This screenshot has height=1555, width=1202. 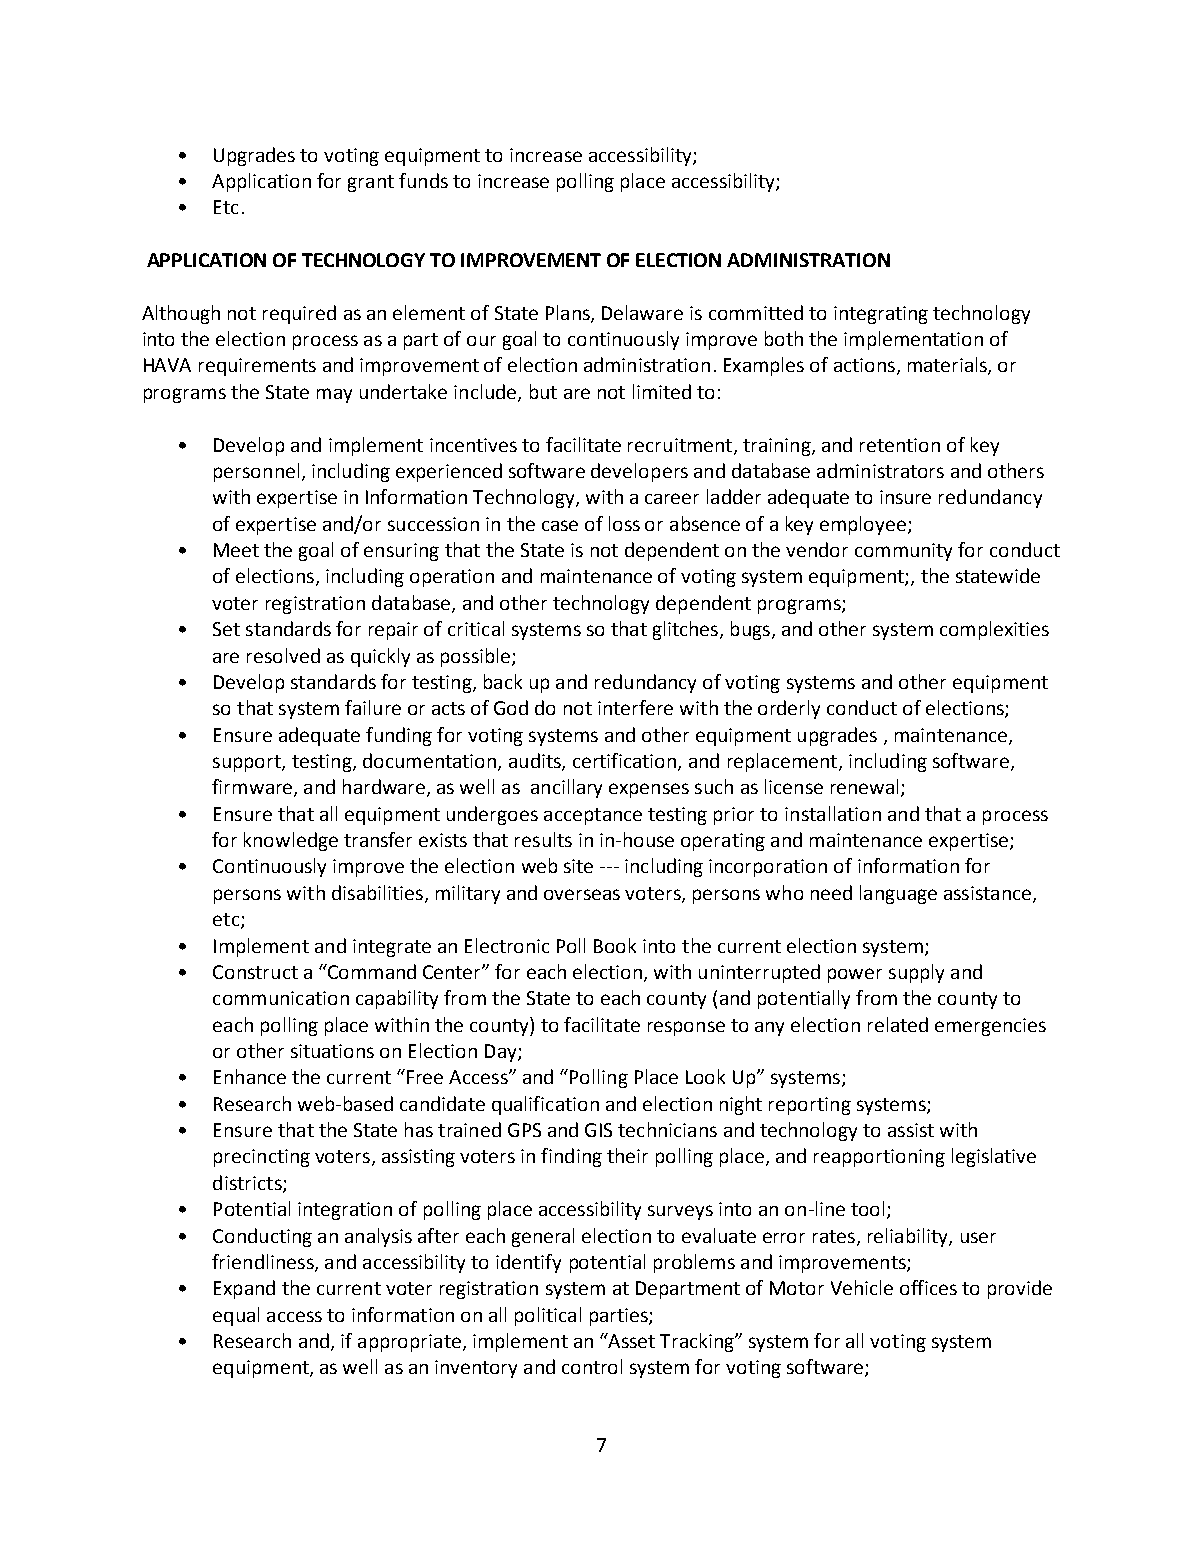 I want to click on Plans, so click(x=569, y=313).
